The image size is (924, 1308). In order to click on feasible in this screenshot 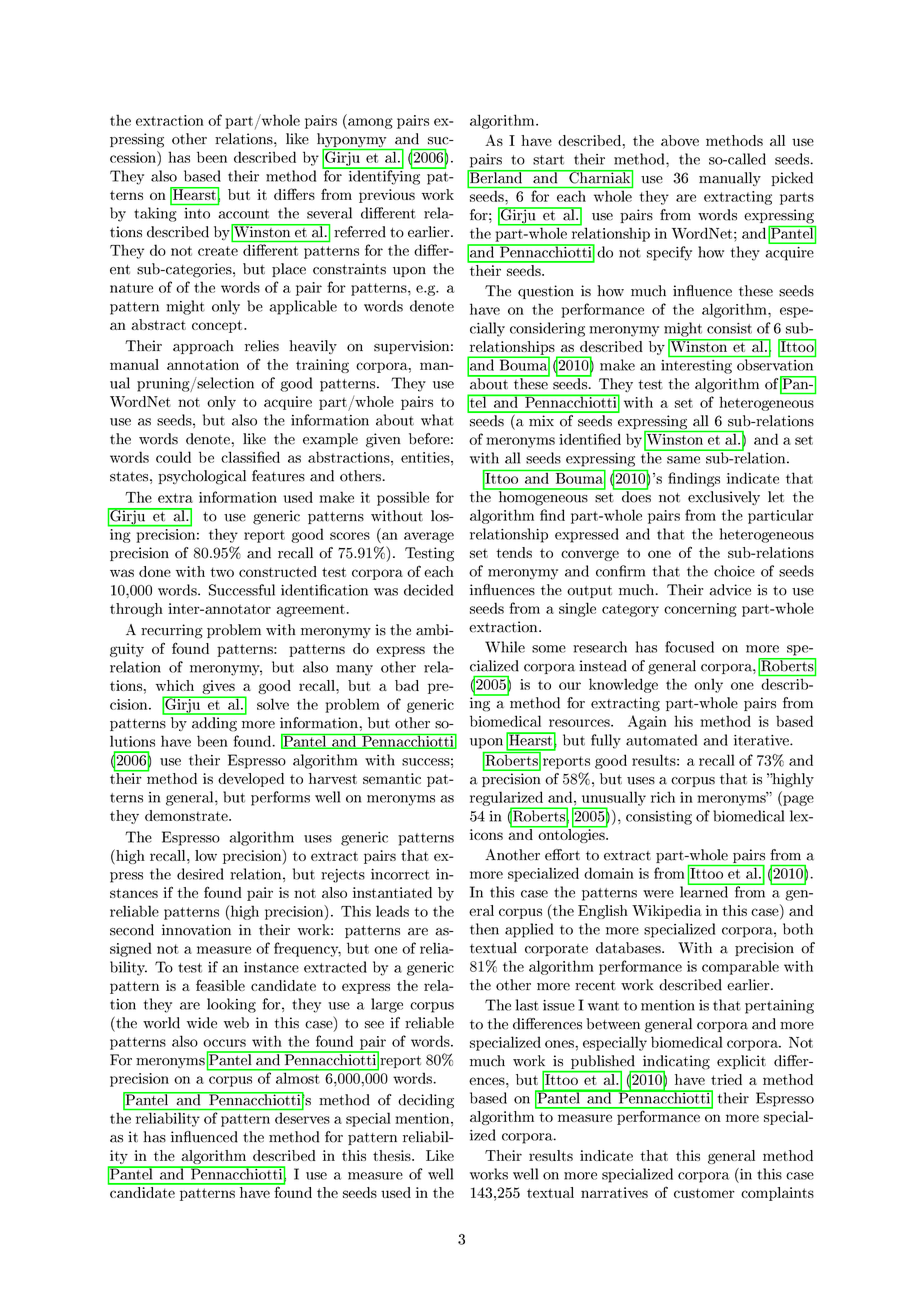, I will do `click(220, 985)`.
